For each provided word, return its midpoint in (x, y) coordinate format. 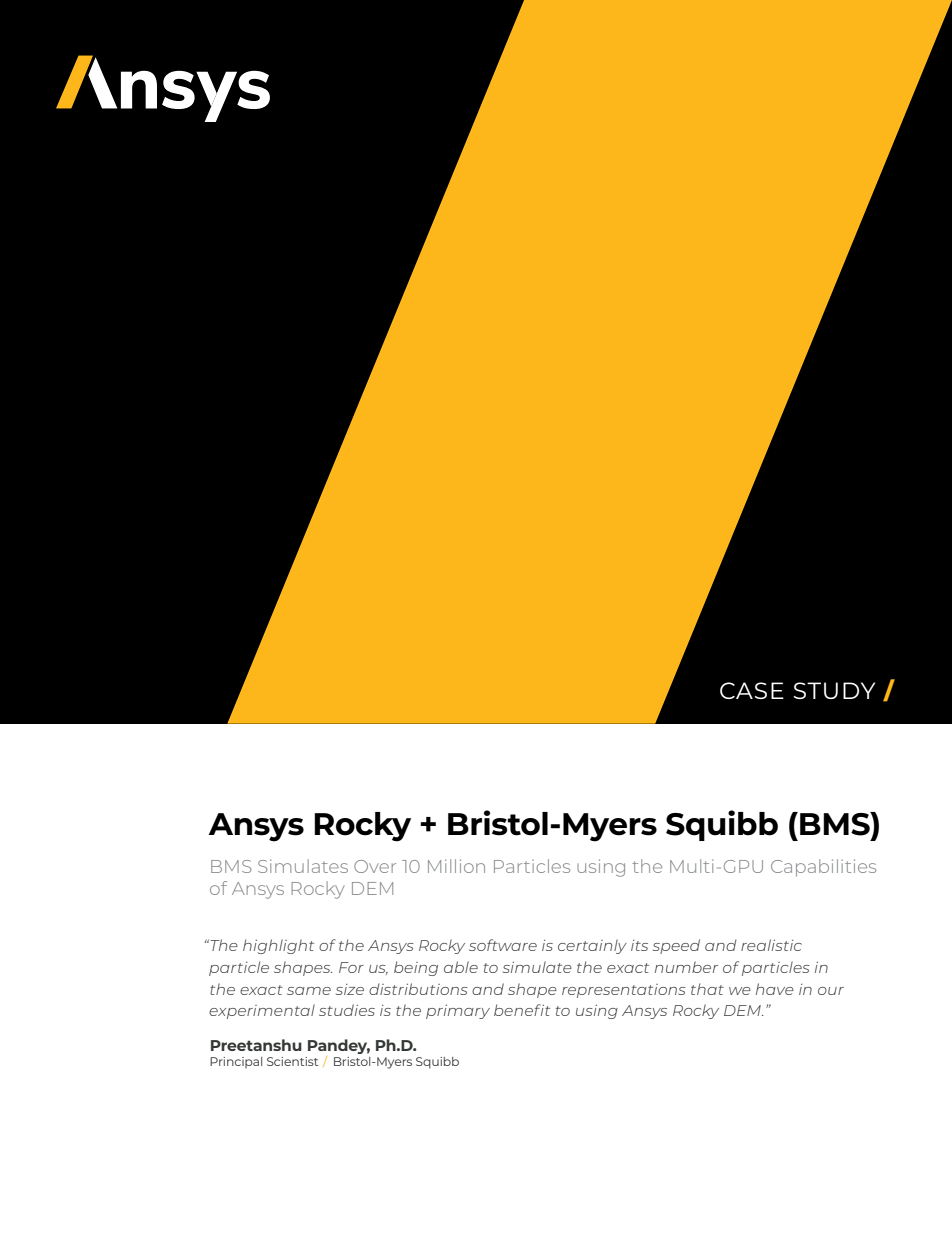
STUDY (834, 690)
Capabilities (823, 868)
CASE (752, 690)
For (351, 967)
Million (456, 866)
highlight (278, 946)
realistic (771, 945)
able (461, 967)
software (503, 945)
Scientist (292, 1061)
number (686, 967)
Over (375, 866)
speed (676, 946)
